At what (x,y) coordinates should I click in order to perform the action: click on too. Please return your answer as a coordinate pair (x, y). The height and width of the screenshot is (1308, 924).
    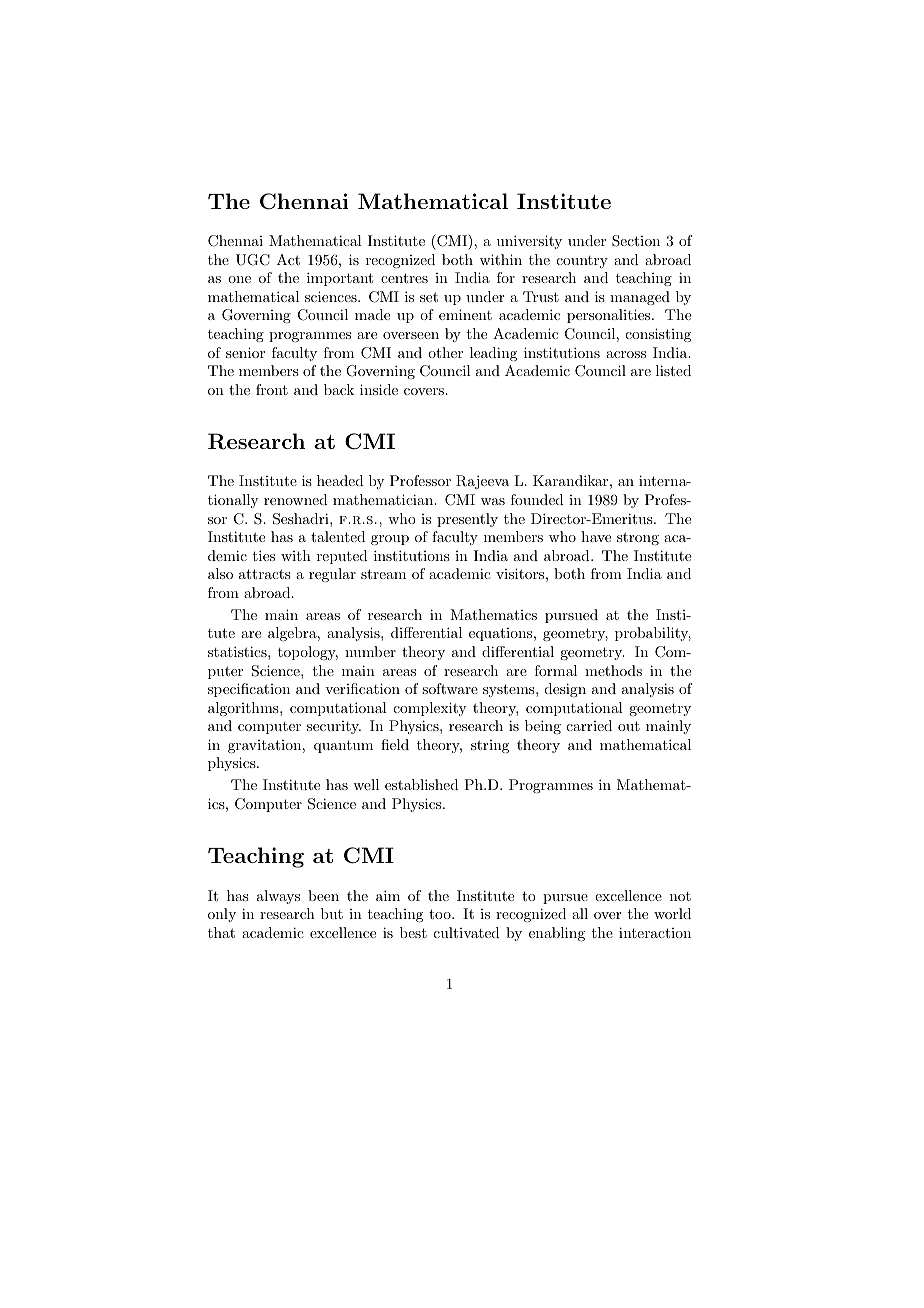
    Looking at the image, I should click on (441, 914).
